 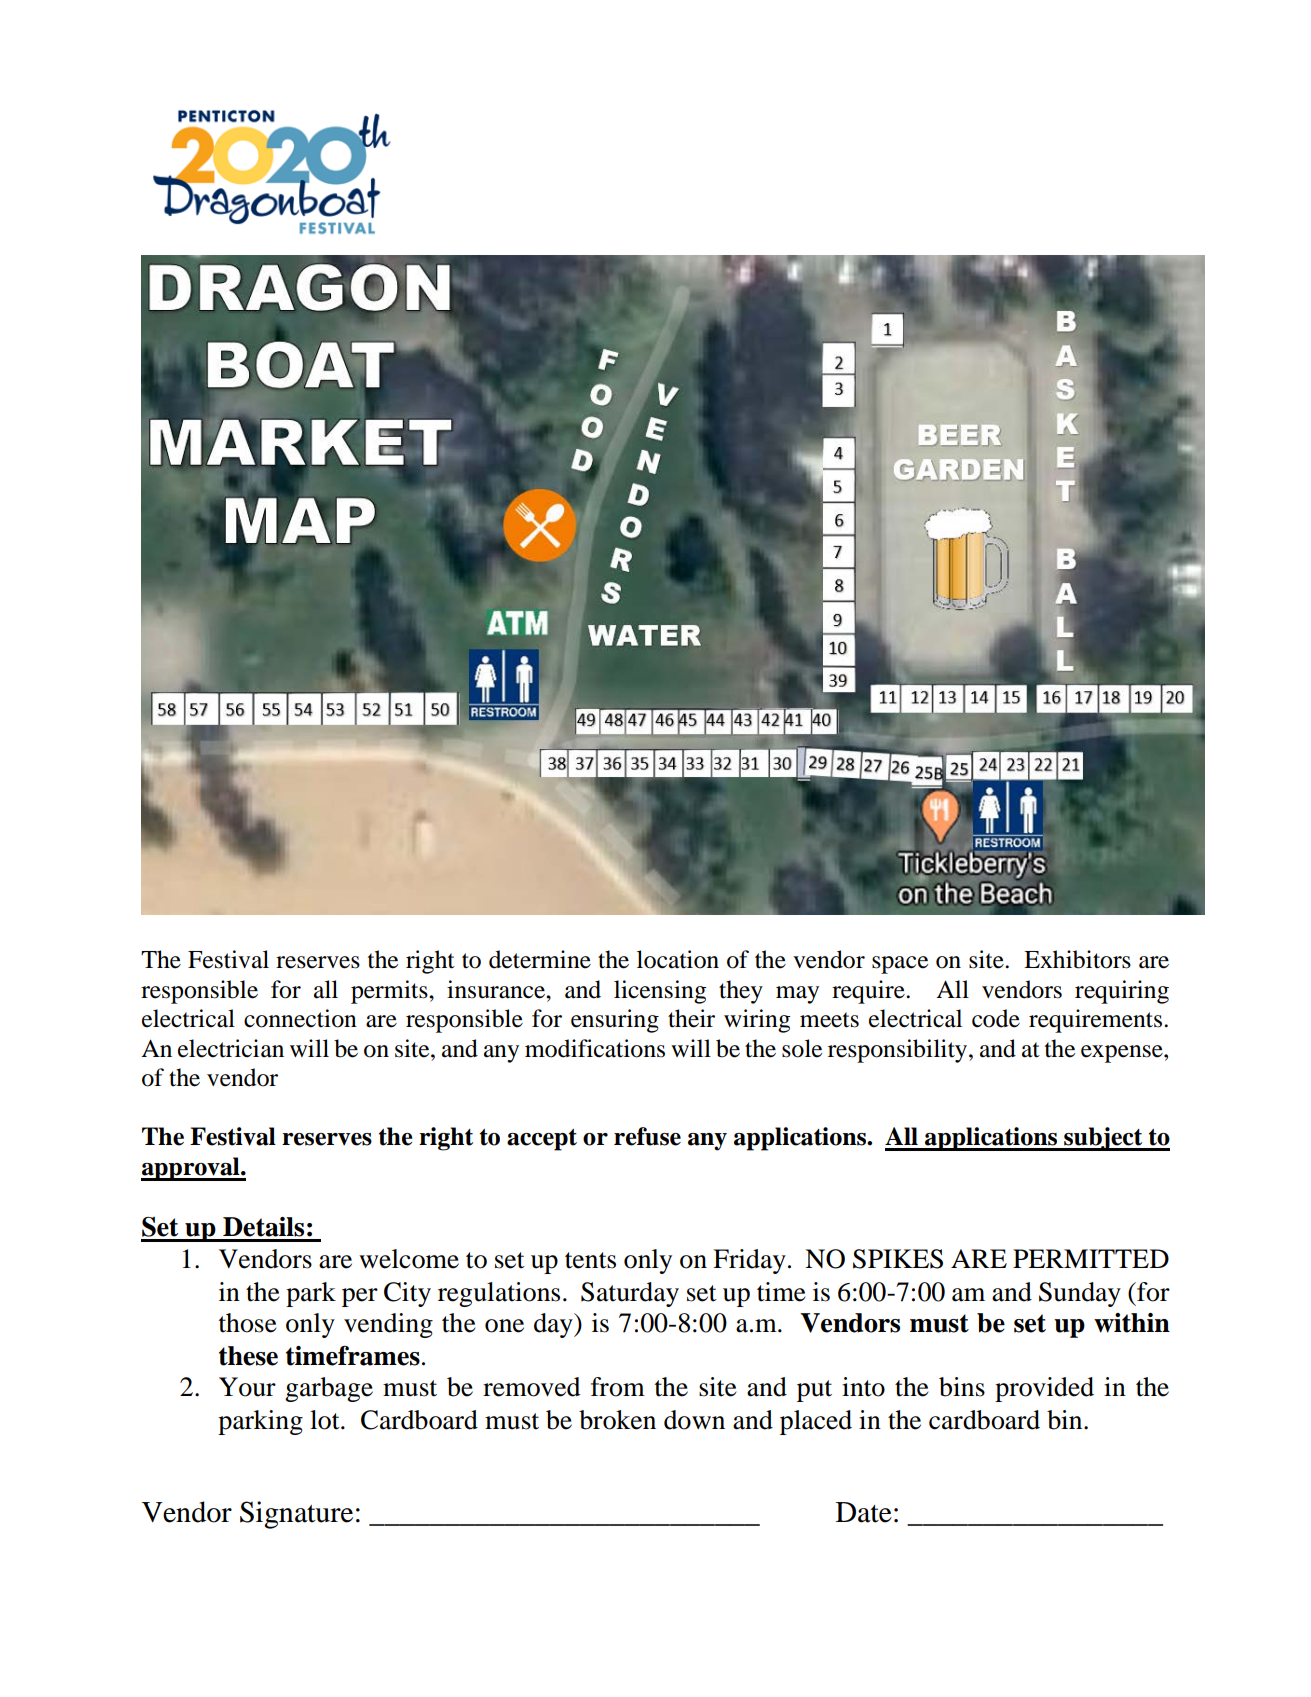 I want to click on Exhibitors, so click(x=1077, y=959).
